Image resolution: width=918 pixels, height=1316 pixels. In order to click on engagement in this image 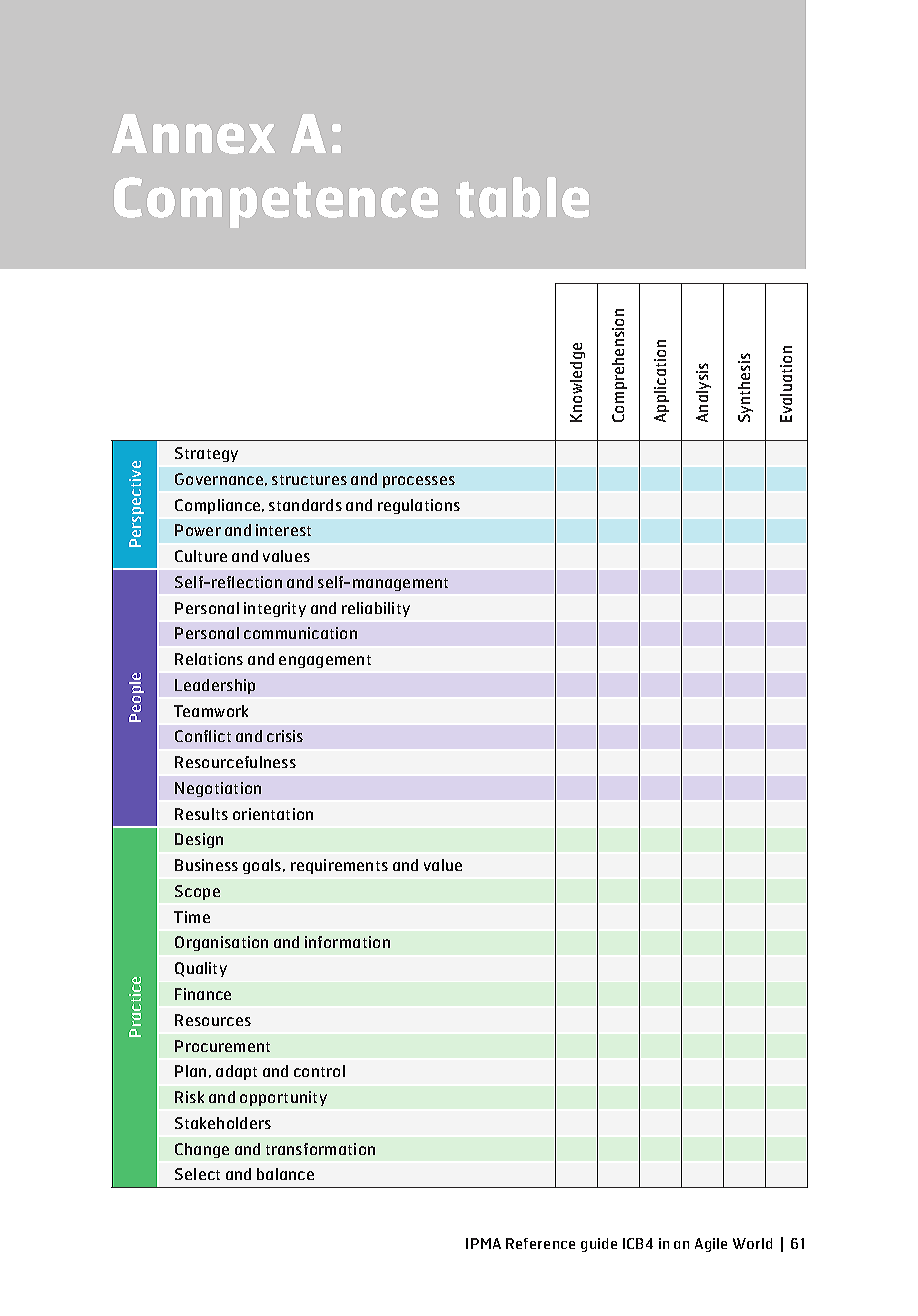, I will do `click(325, 661)`.
